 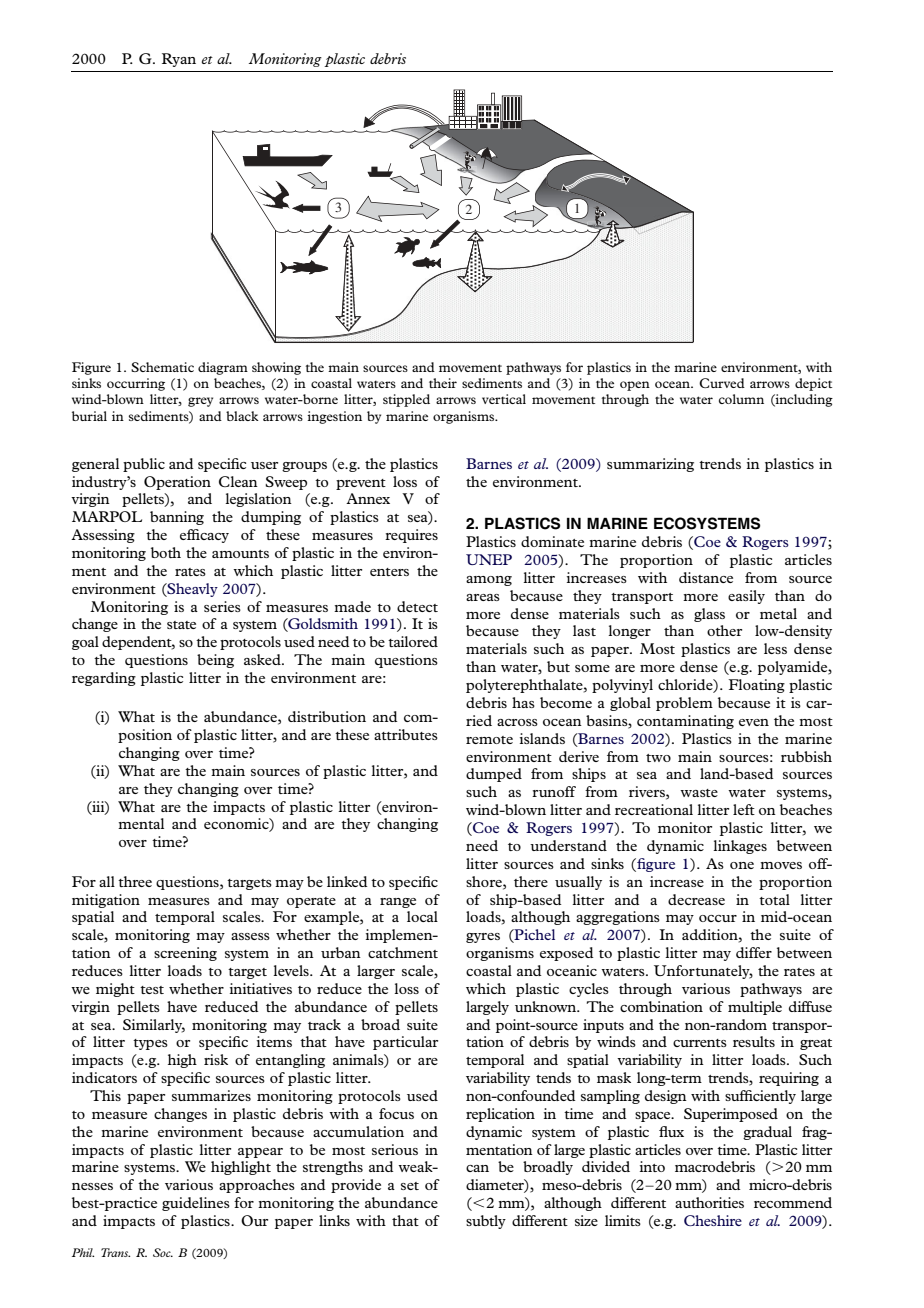 I want to click on linkages, so click(x=740, y=847).
